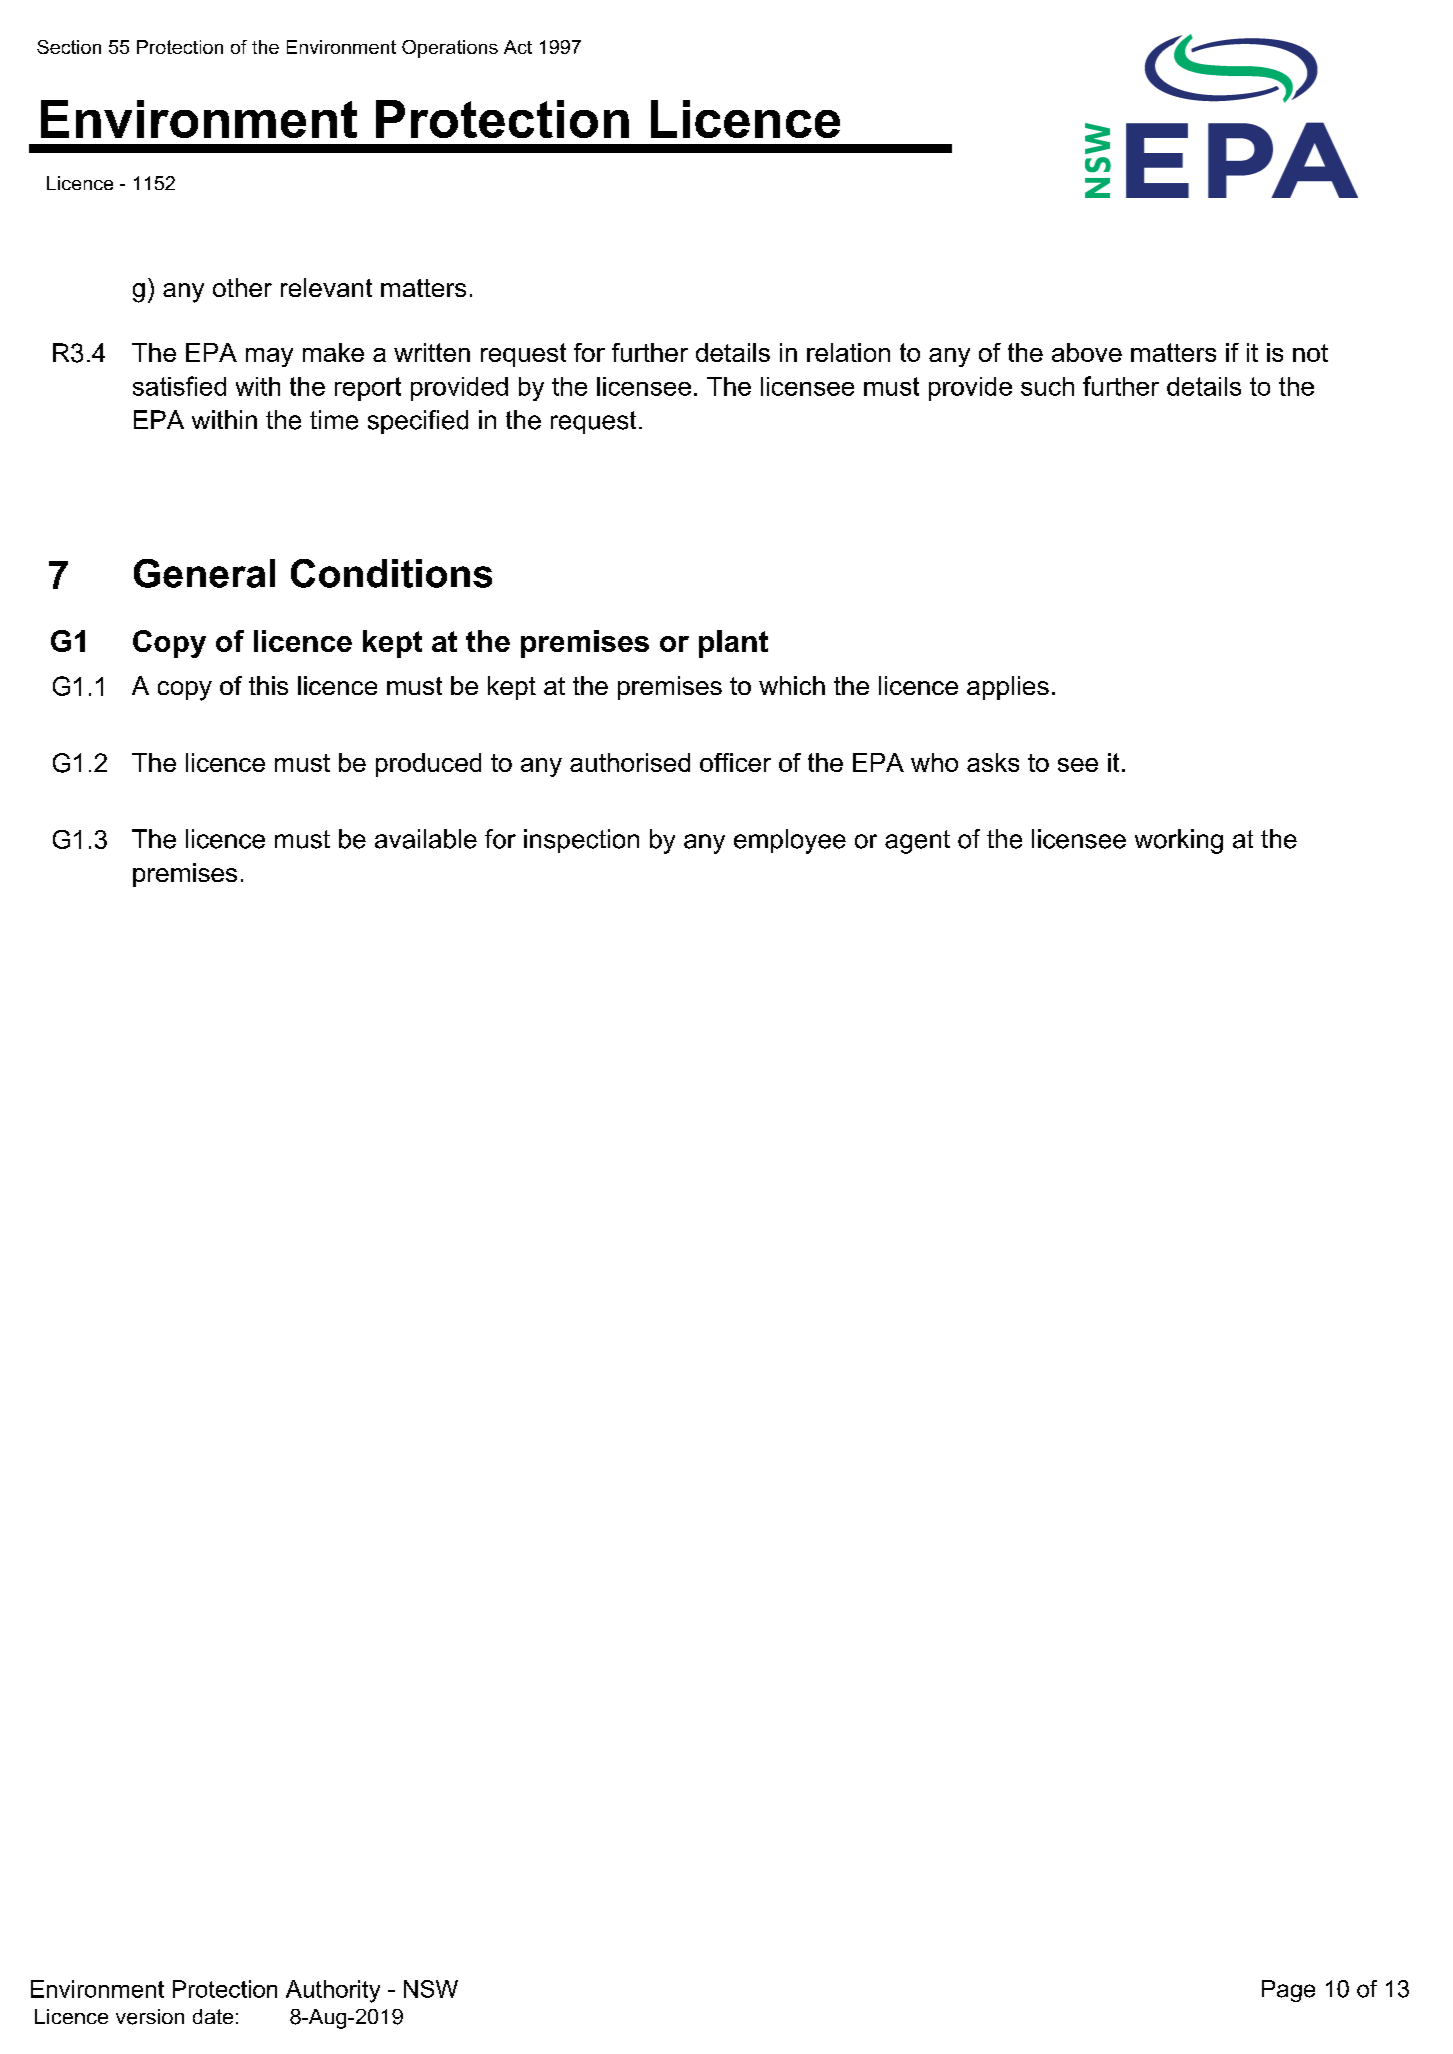 This screenshot has width=1453, height=2054. I want to click on Section, so click(69, 47).
